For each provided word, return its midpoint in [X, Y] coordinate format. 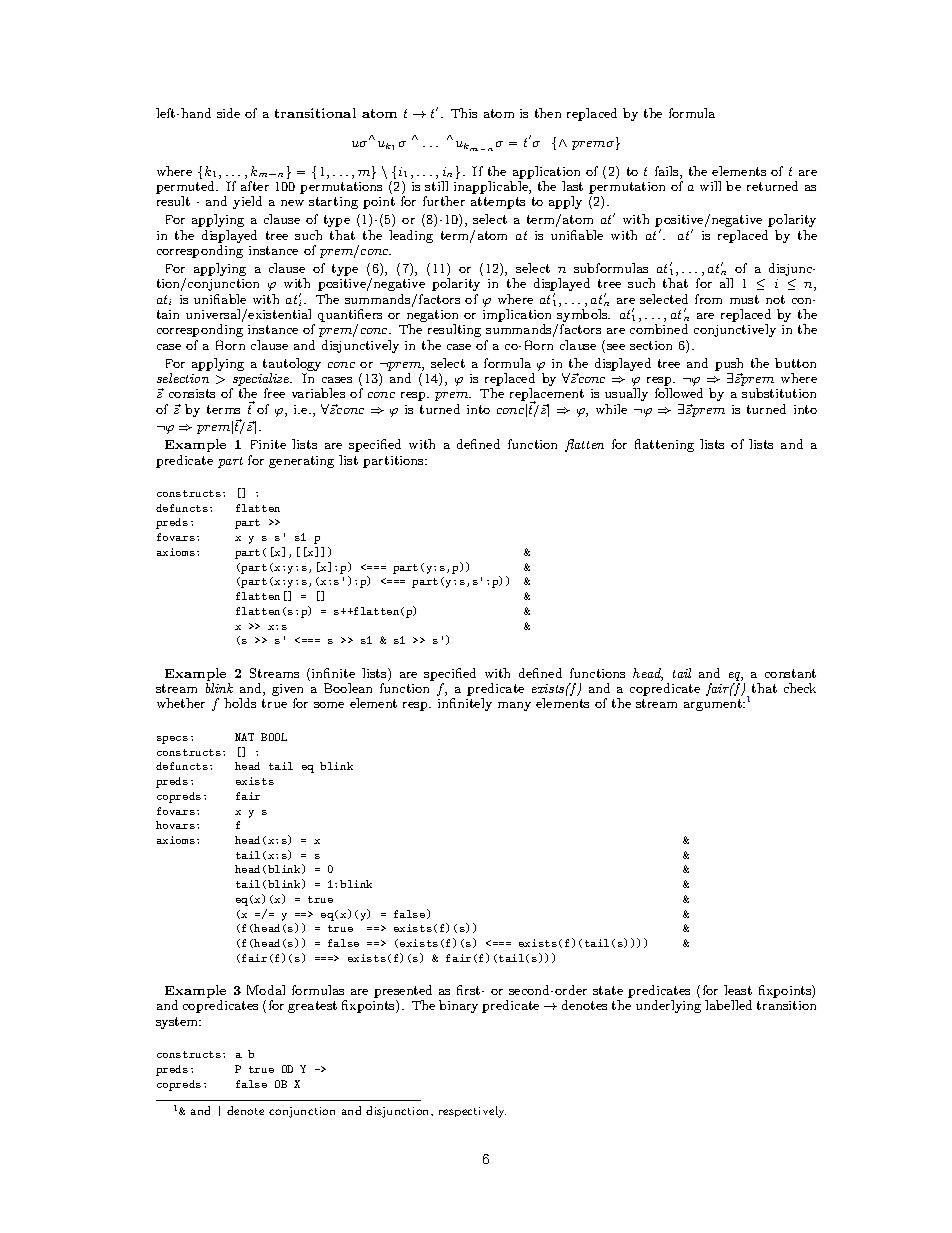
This [464, 113]
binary [458, 1006]
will [710, 186]
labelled [728, 1005]
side [228, 113]
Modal [266, 990]
